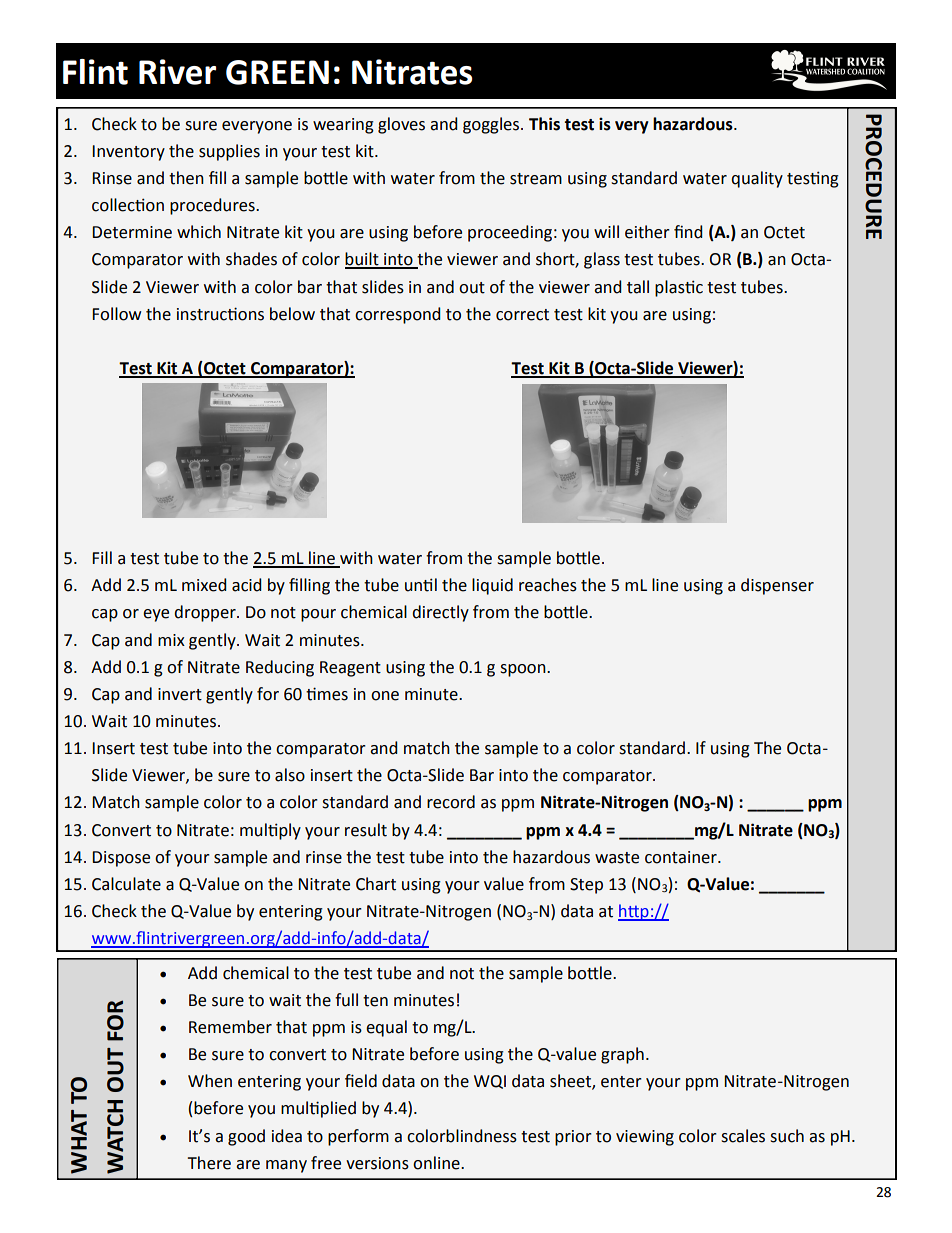 The image size is (952, 1233). What do you see at coordinates (376, 884) in the screenshot?
I see `Chart` at bounding box center [376, 884].
